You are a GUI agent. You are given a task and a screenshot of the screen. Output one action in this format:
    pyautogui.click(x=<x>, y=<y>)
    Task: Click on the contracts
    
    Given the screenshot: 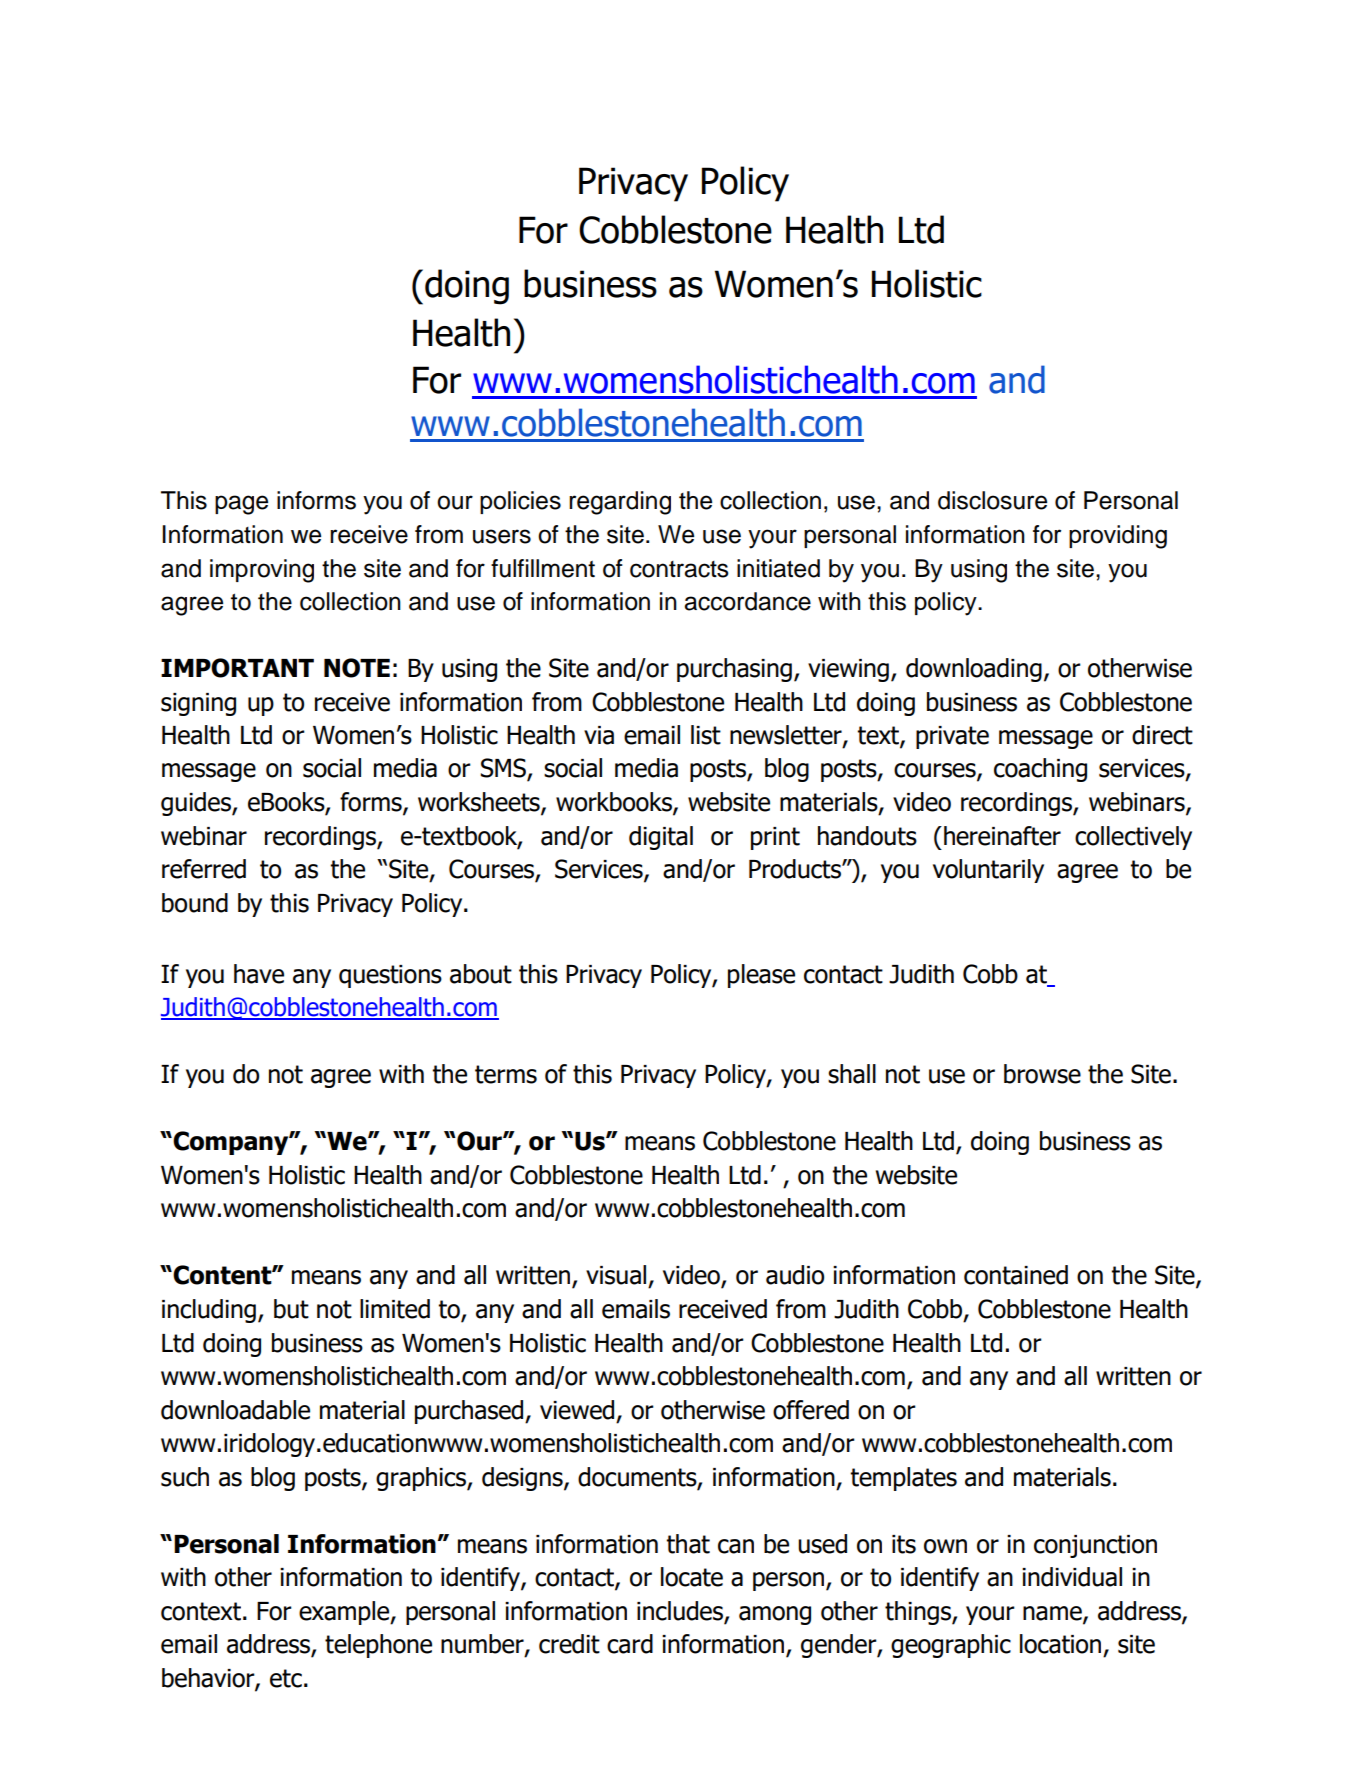 What is the action you would take?
    pyautogui.click(x=679, y=569)
